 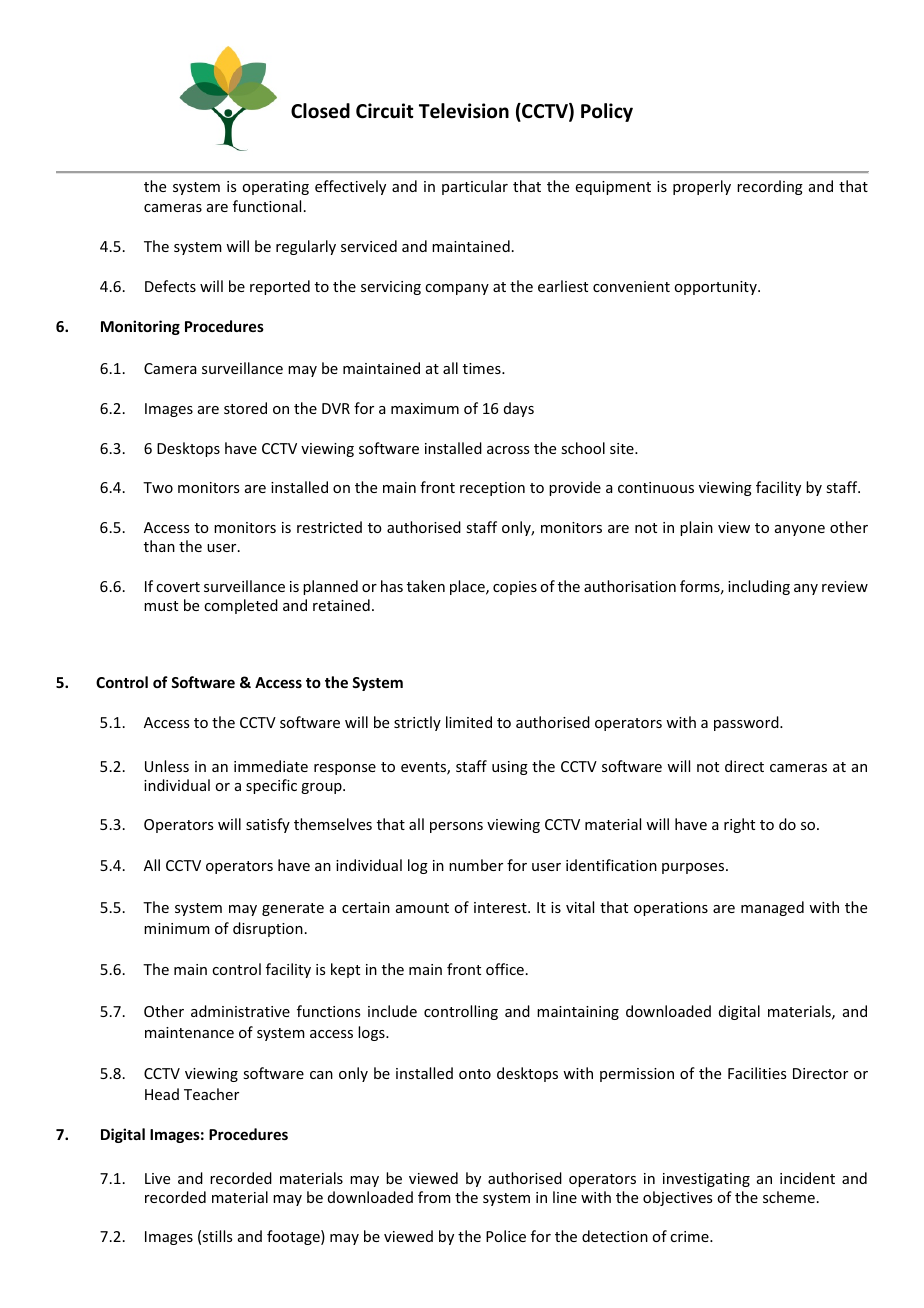 I want to click on minimum, so click(x=177, y=928).
